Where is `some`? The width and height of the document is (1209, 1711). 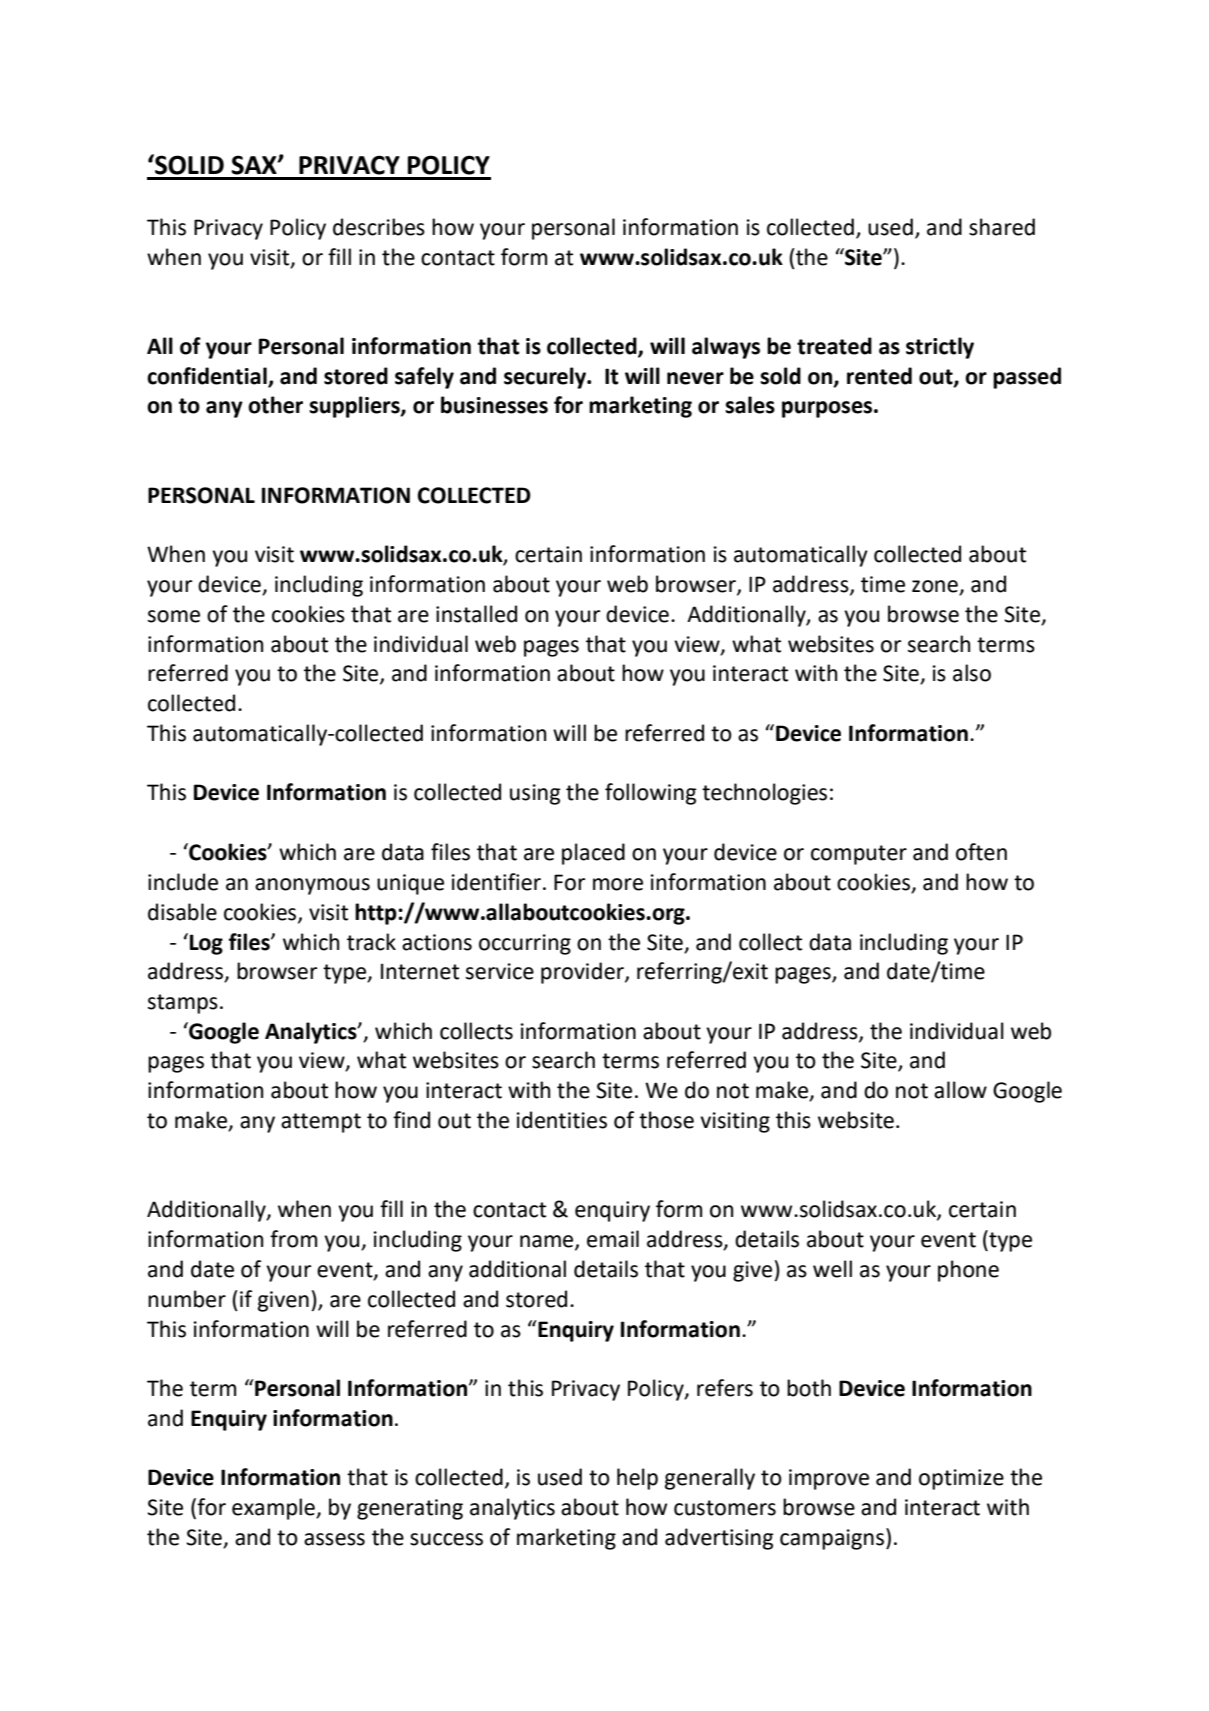
some is located at coordinates (174, 616).
